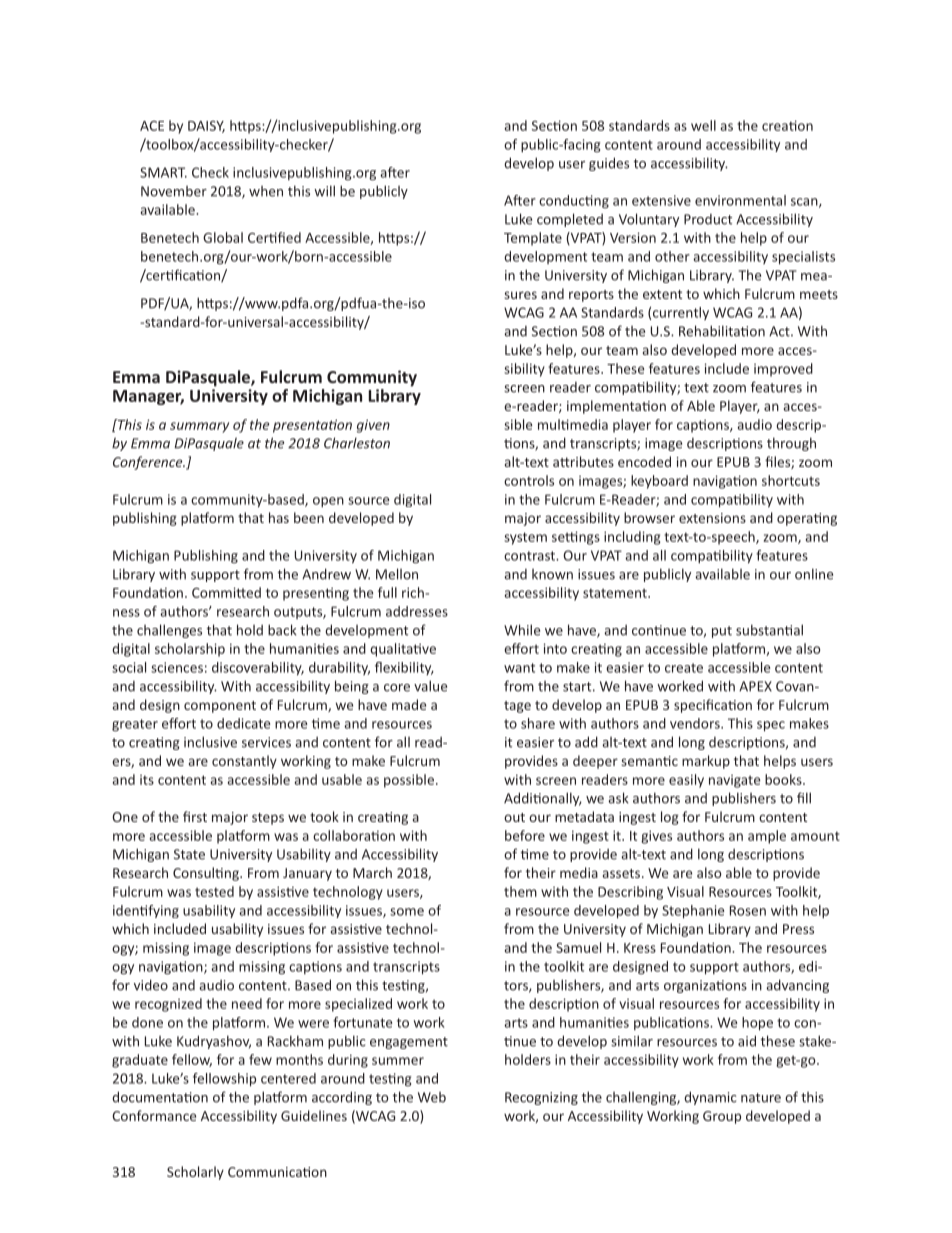  Describe the element at coordinates (373, 426) in the page. I see `given` at that location.
